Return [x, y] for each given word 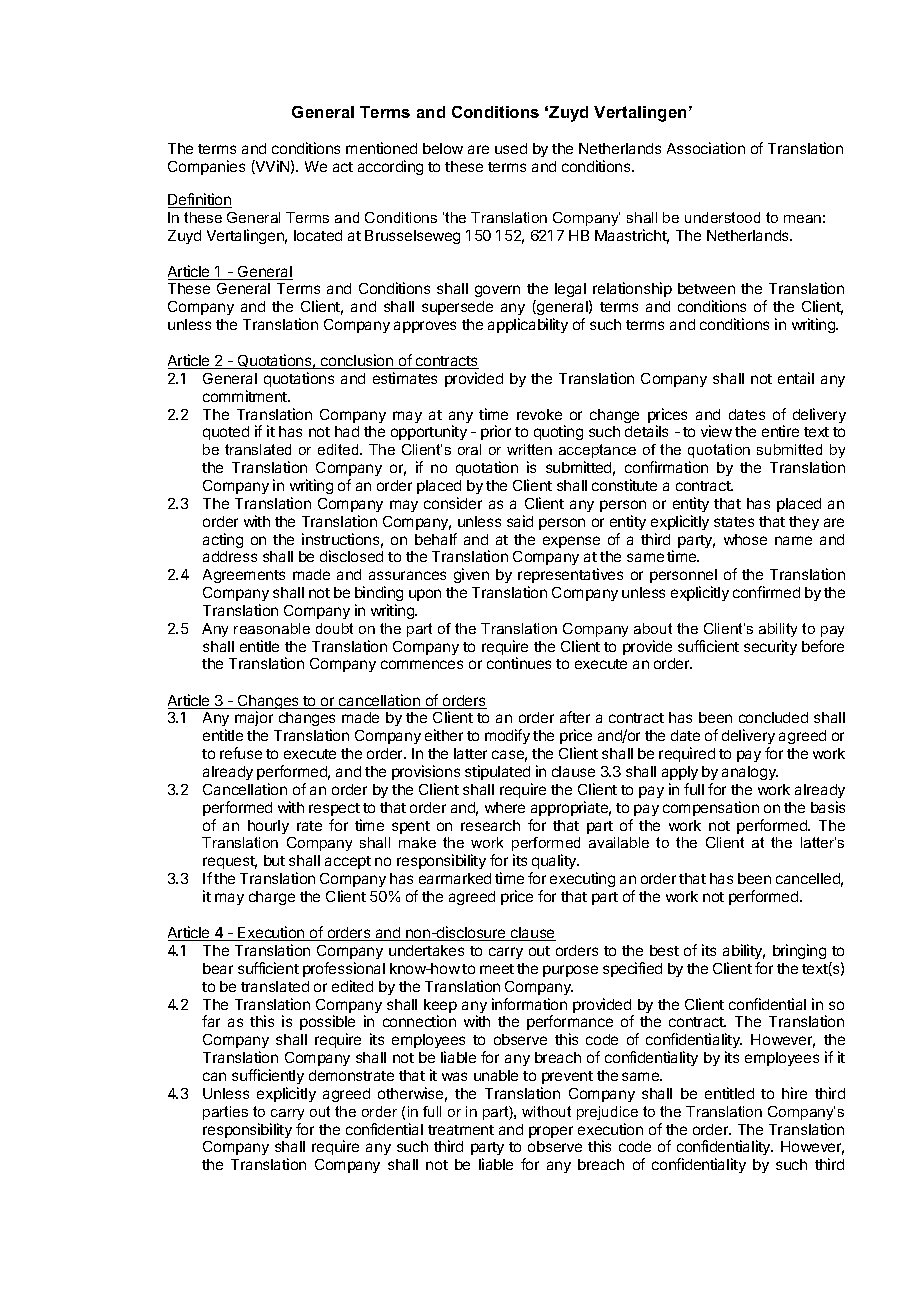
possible [327, 1024]
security [770, 647]
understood [722, 217]
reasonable [272, 628]
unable [496, 1075]
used [511, 148]
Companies [206, 167]
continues [519, 663]
